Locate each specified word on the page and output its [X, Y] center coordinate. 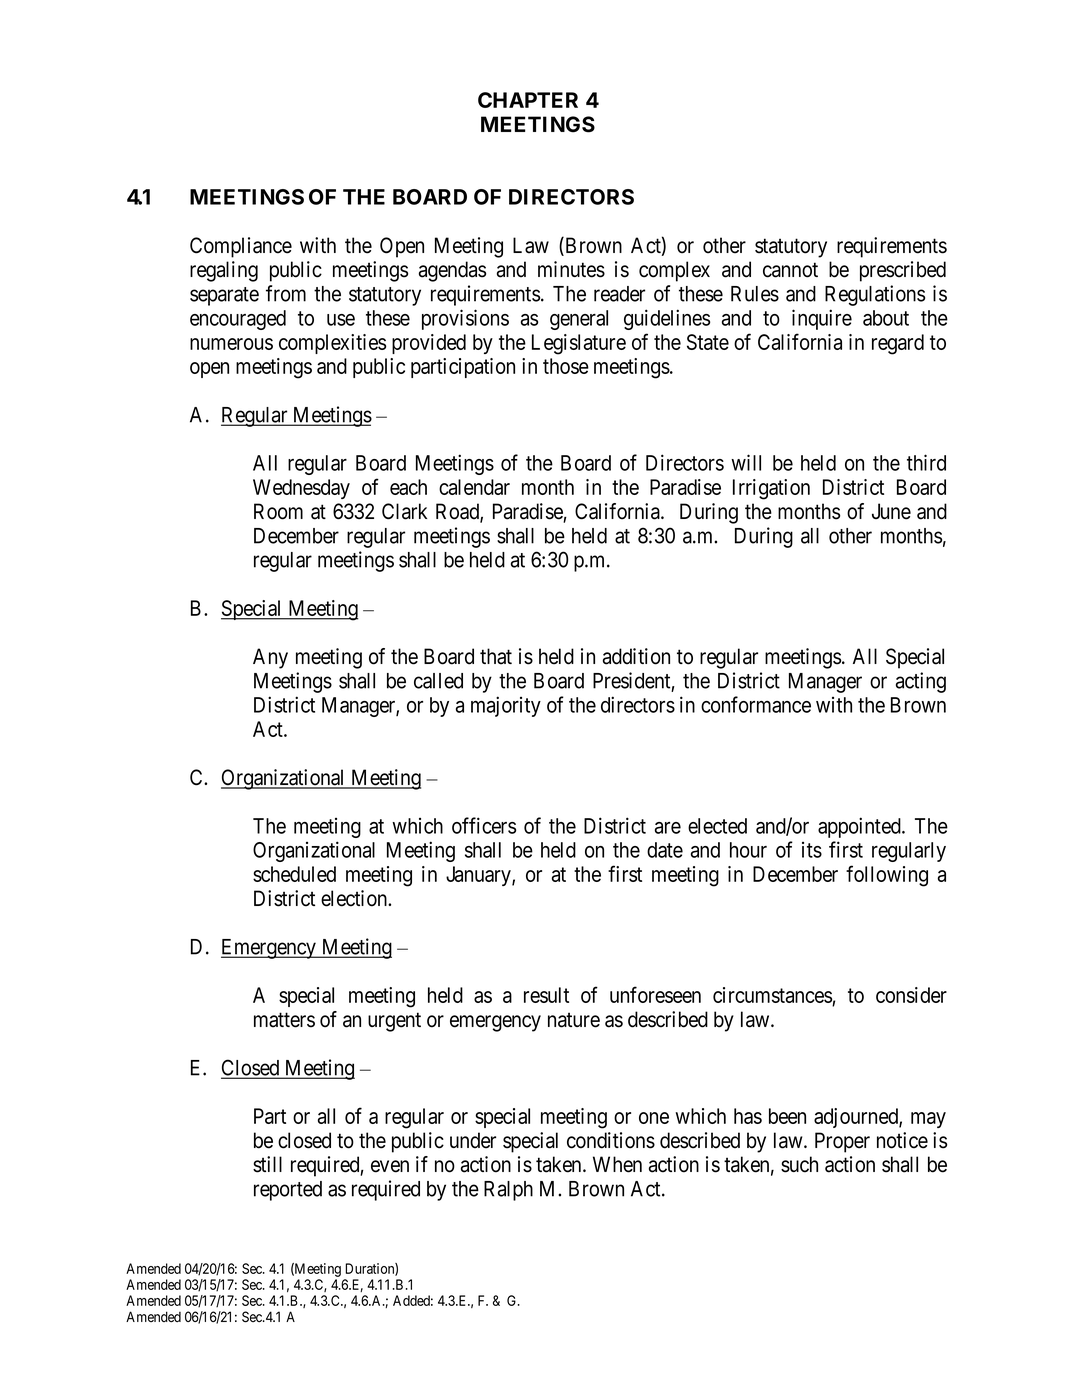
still [267, 1164]
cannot [790, 270]
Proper [842, 1142]
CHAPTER [528, 100]
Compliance [241, 247]
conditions [611, 1140]
